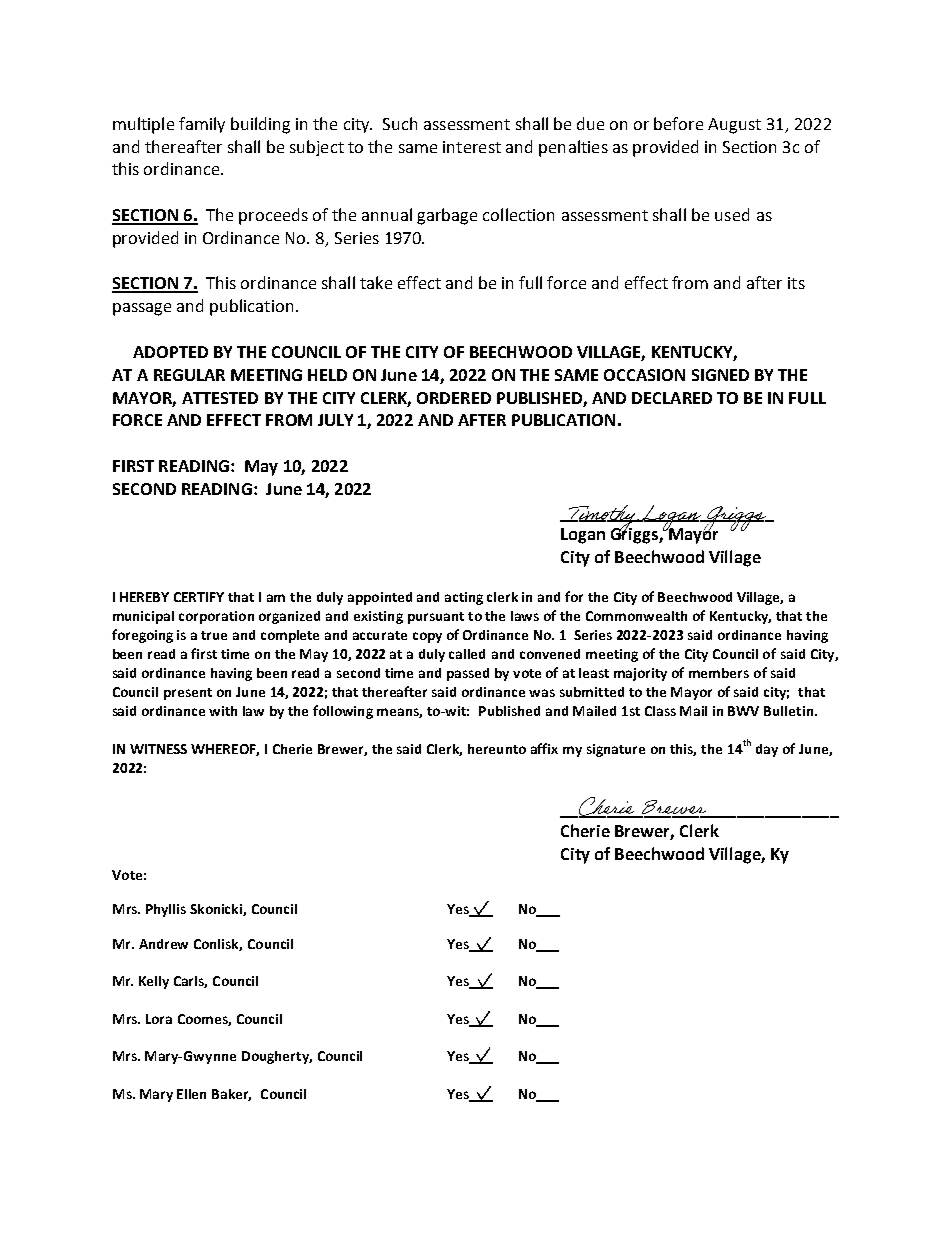  What do you see at coordinates (734, 126) in the image?
I see `August` at bounding box center [734, 126].
